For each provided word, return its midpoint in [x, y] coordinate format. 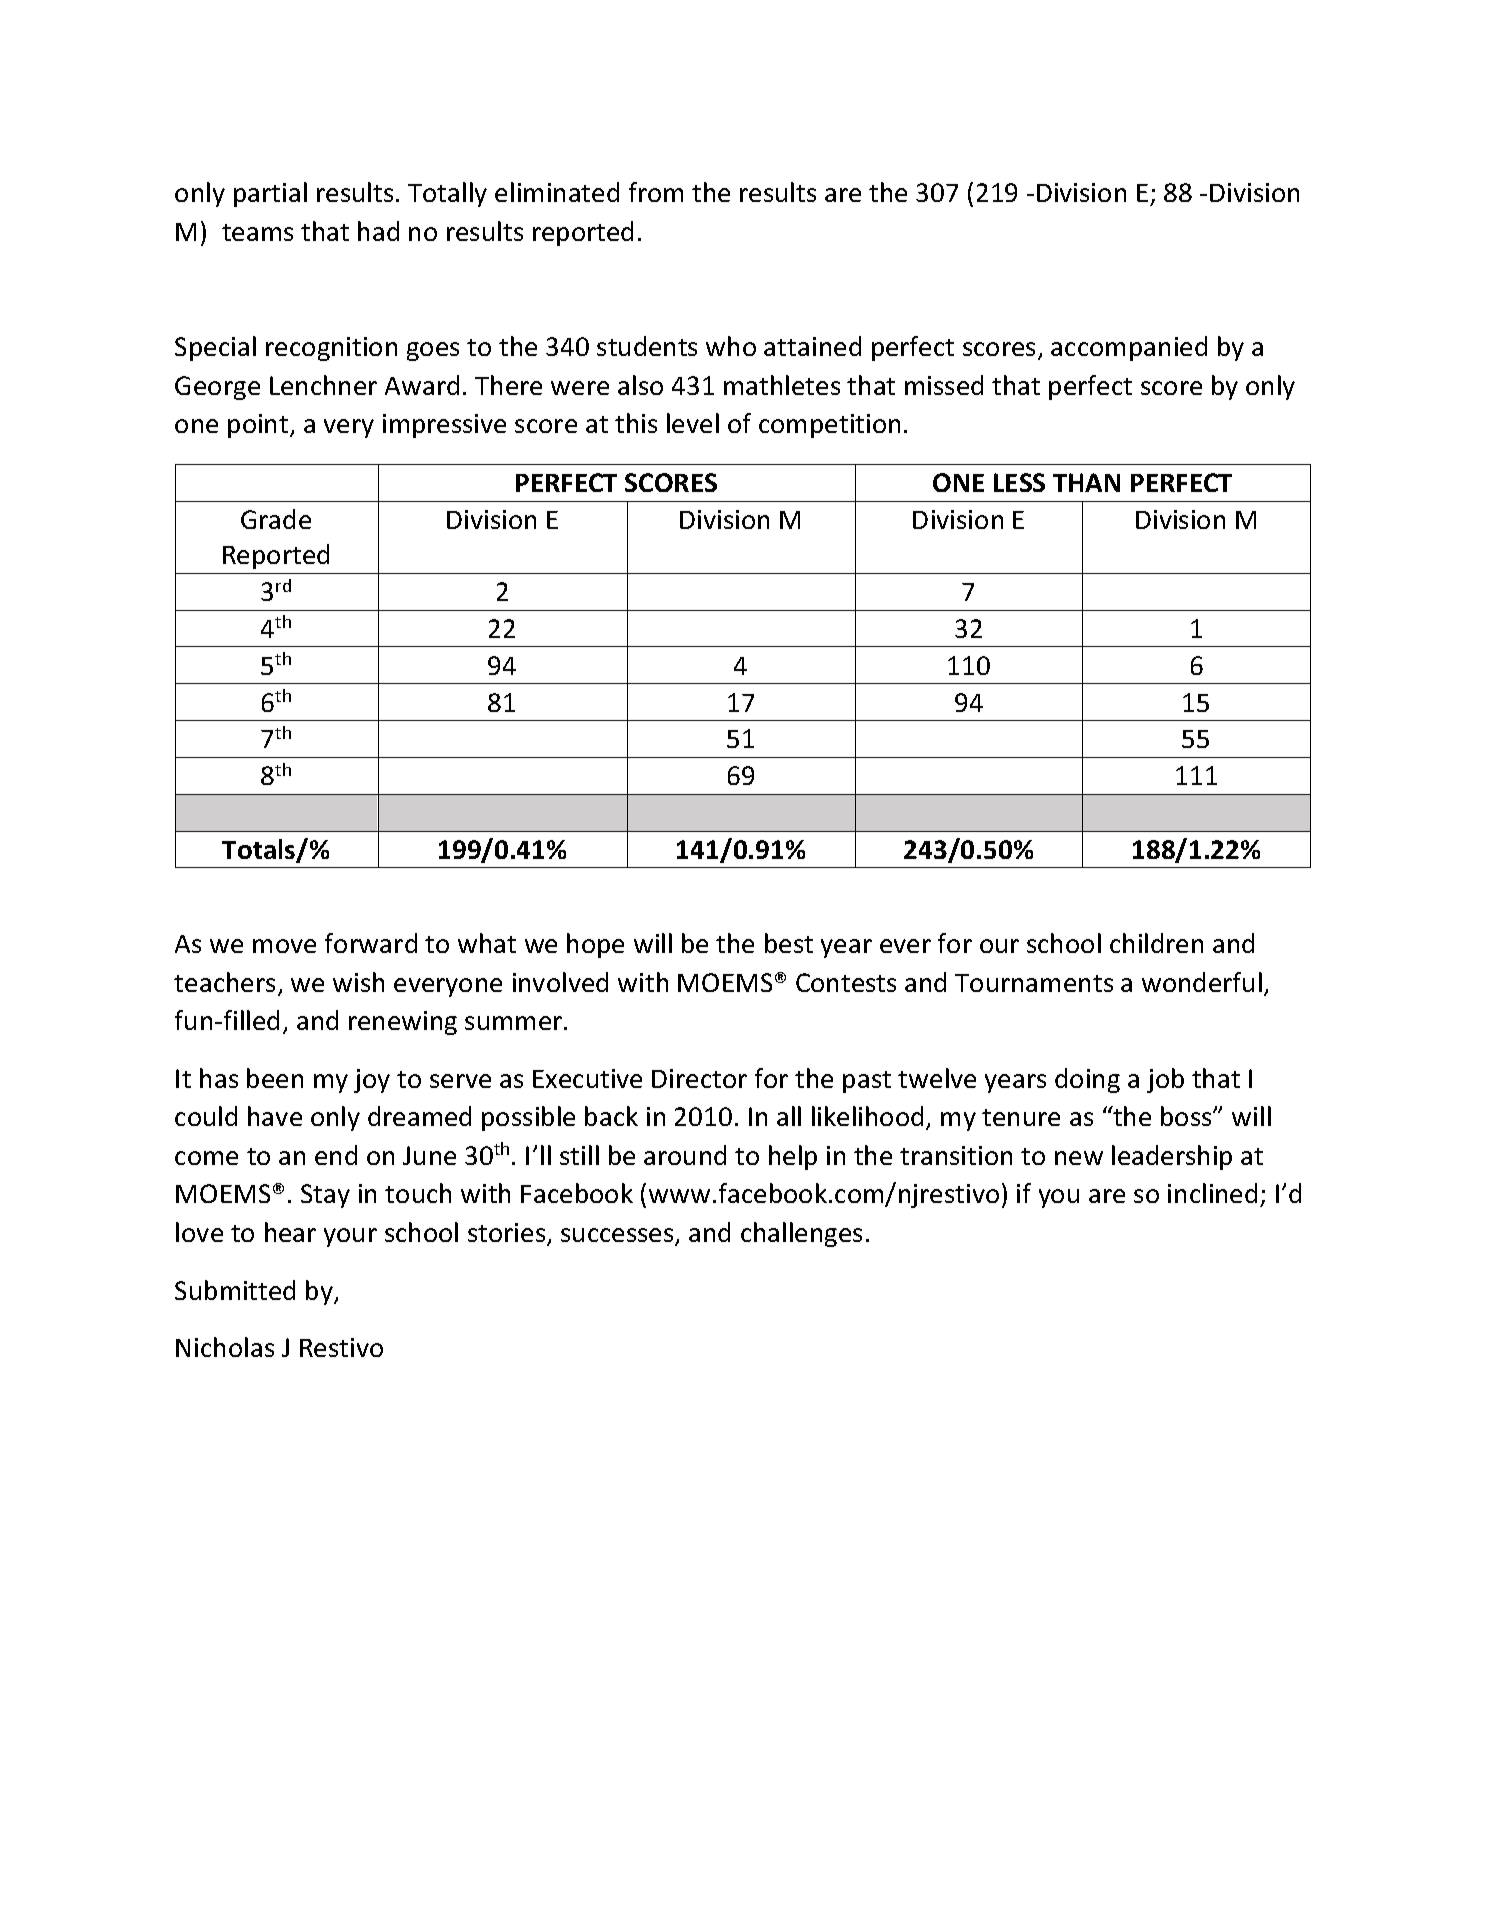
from [656, 192]
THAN [1086, 482]
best [789, 943]
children [1156, 943]
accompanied [1129, 348]
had [378, 231]
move [284, 946]
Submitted [235, 1290]
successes [618, 1236]
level [693, 423]
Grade [276, 519]
